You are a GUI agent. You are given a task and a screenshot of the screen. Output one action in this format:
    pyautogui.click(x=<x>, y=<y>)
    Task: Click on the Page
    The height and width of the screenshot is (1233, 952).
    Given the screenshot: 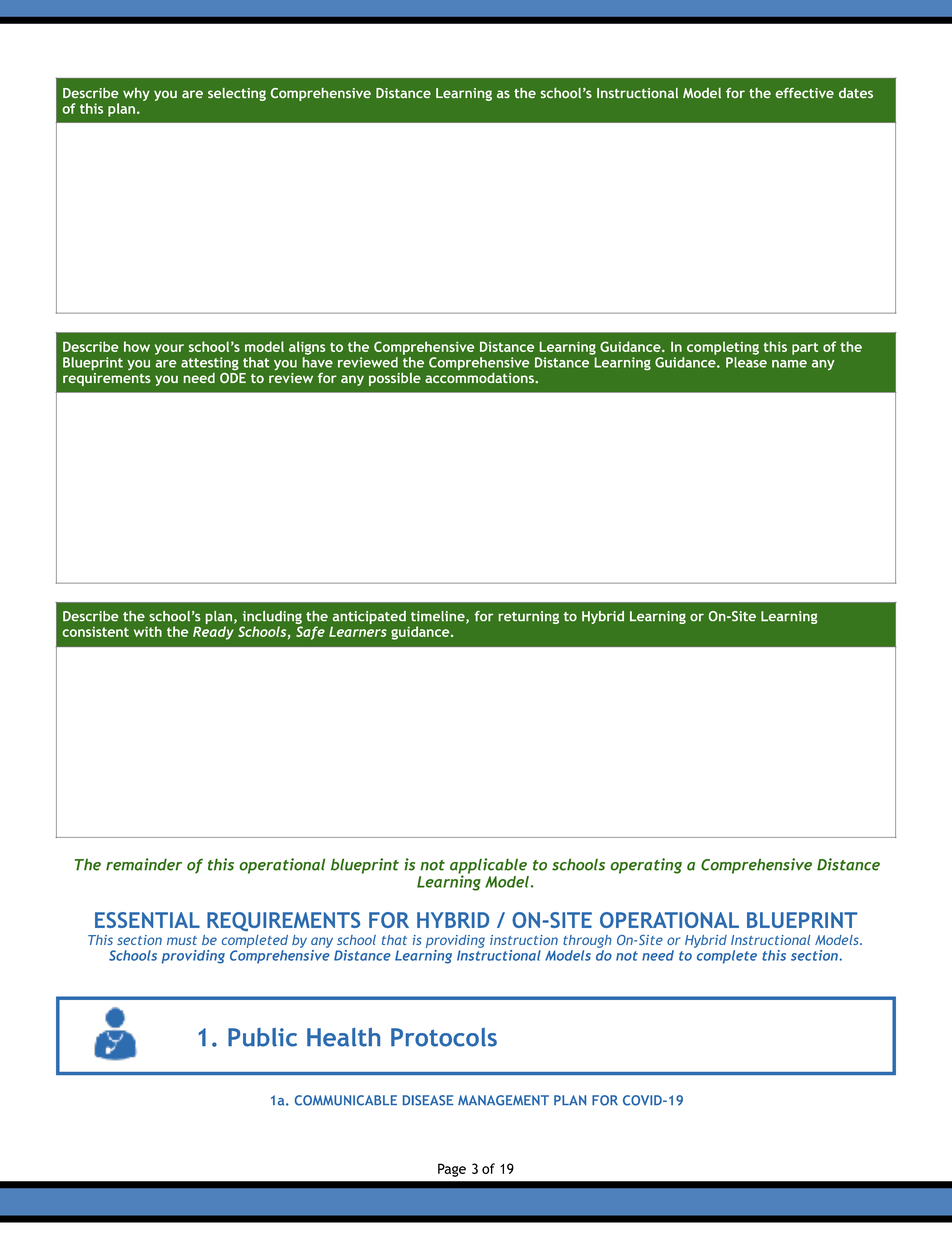 What is the action you would take?
    pyautogui.click(x=452, y=1170)
